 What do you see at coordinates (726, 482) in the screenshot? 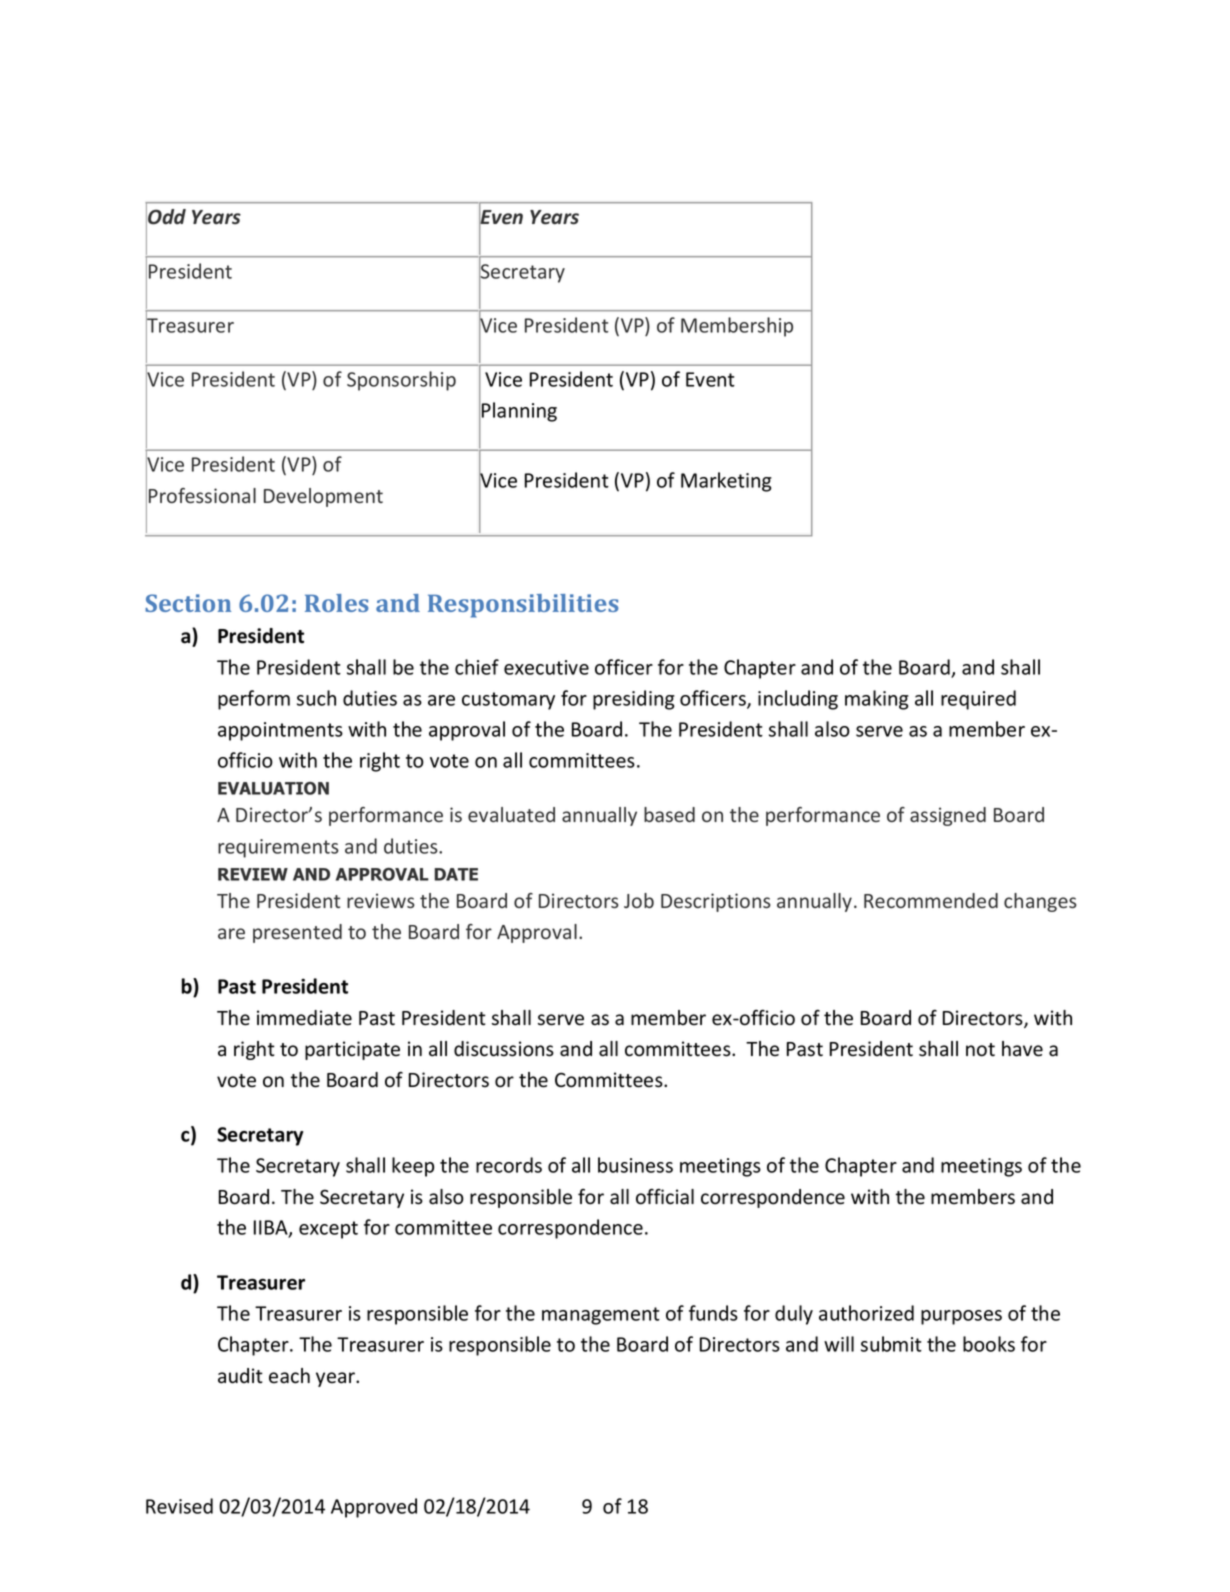
I see `Marketing` at bounding box center [726, 482].
